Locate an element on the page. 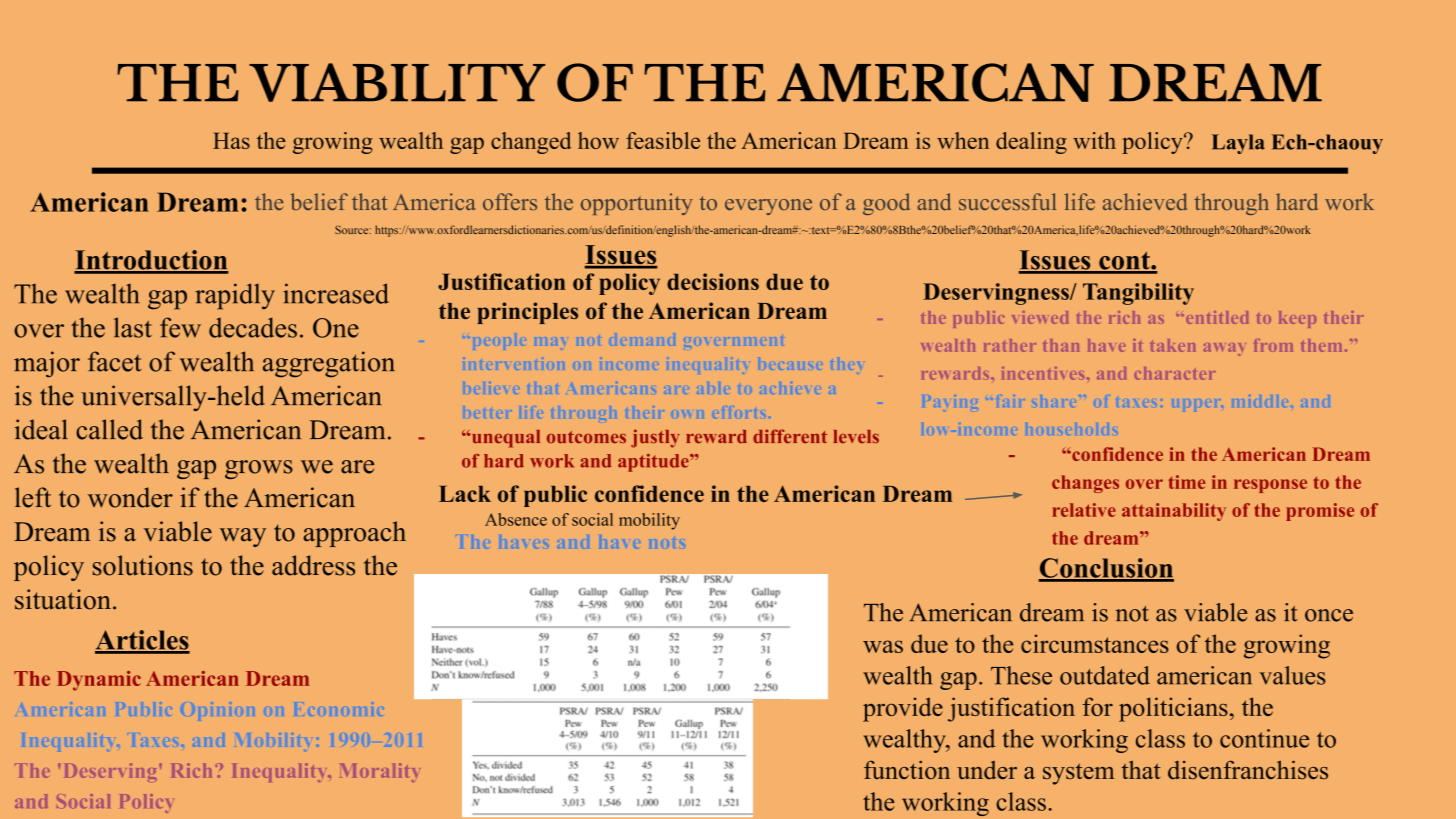  time is located at coordinates (1186, 482).
